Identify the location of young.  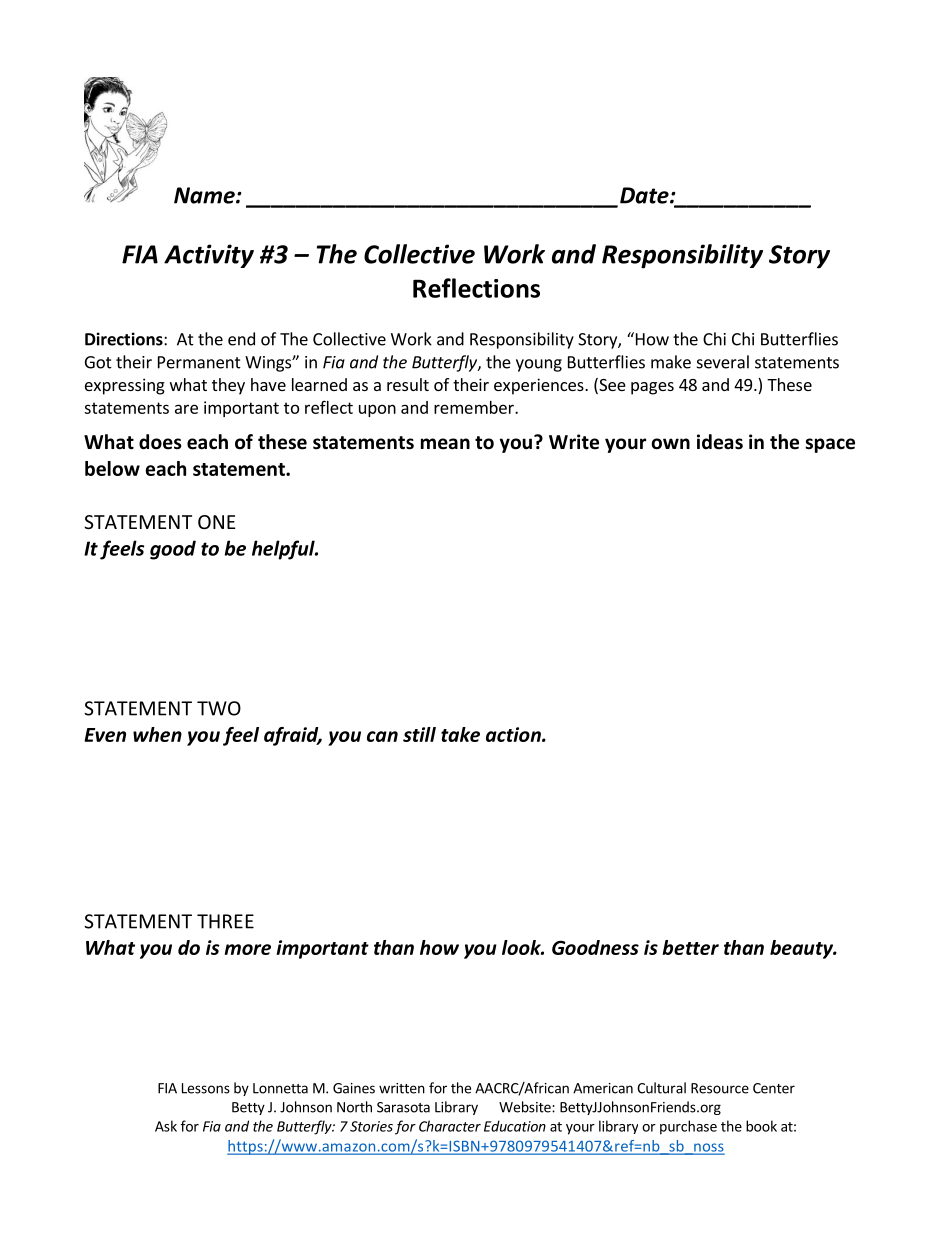
(539, 365).
